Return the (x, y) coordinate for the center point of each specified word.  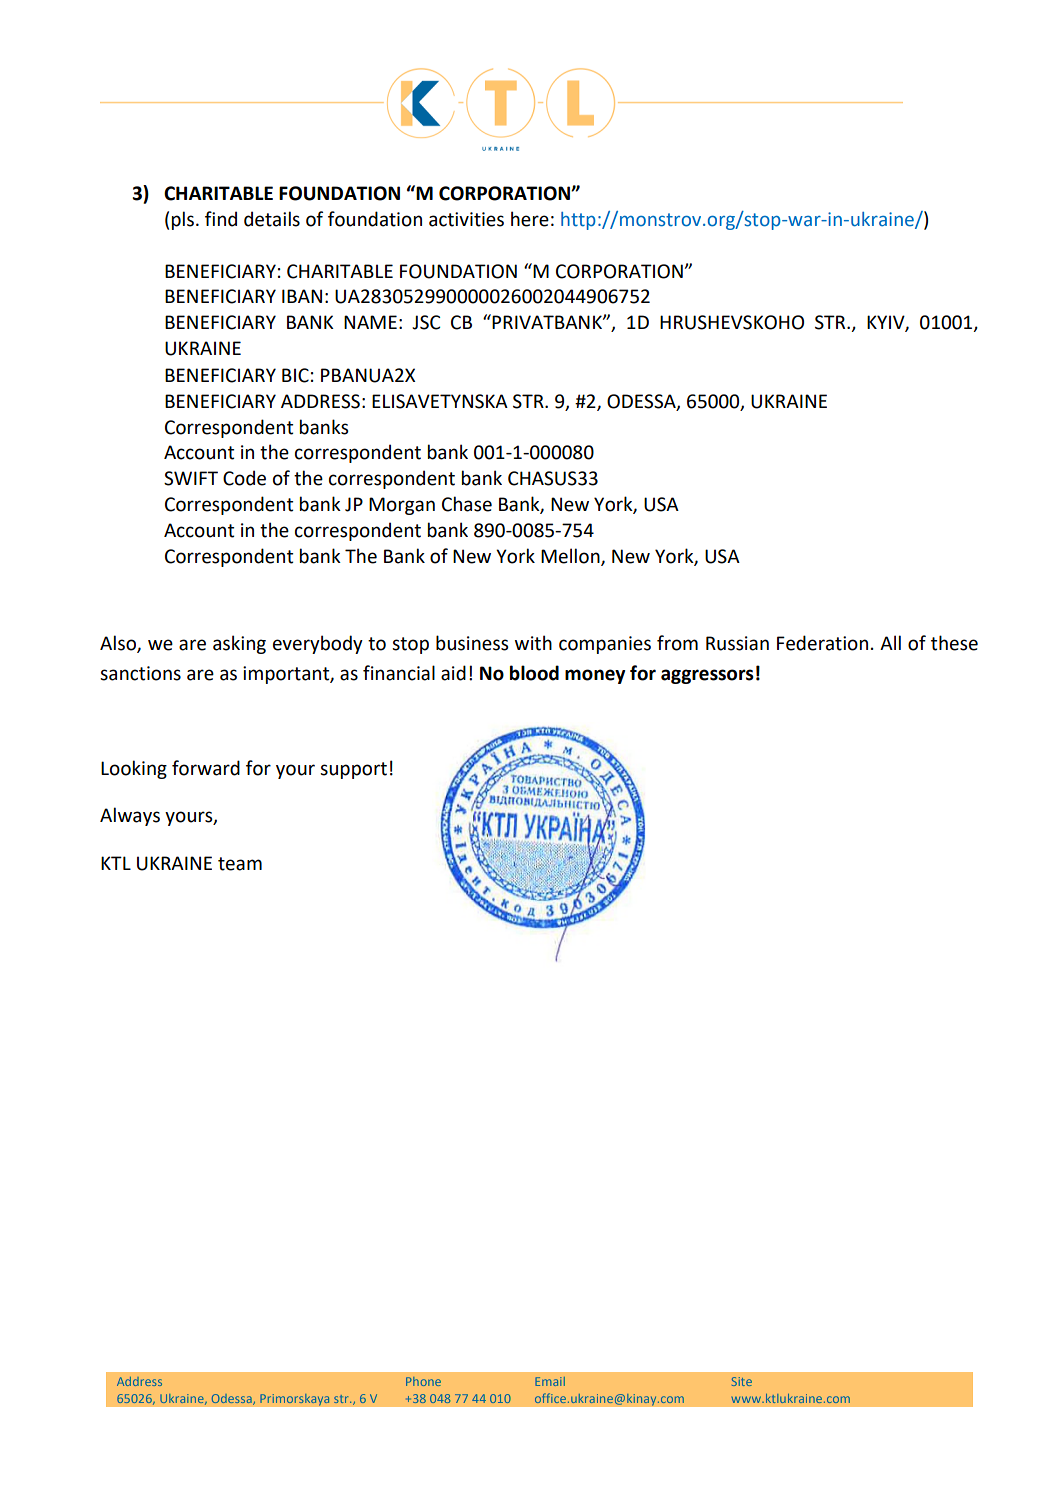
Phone (423, 1381)
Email (550, 1381)
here (530, 219)
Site (742, 1381)
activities (466, 219)
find (221, 219)
